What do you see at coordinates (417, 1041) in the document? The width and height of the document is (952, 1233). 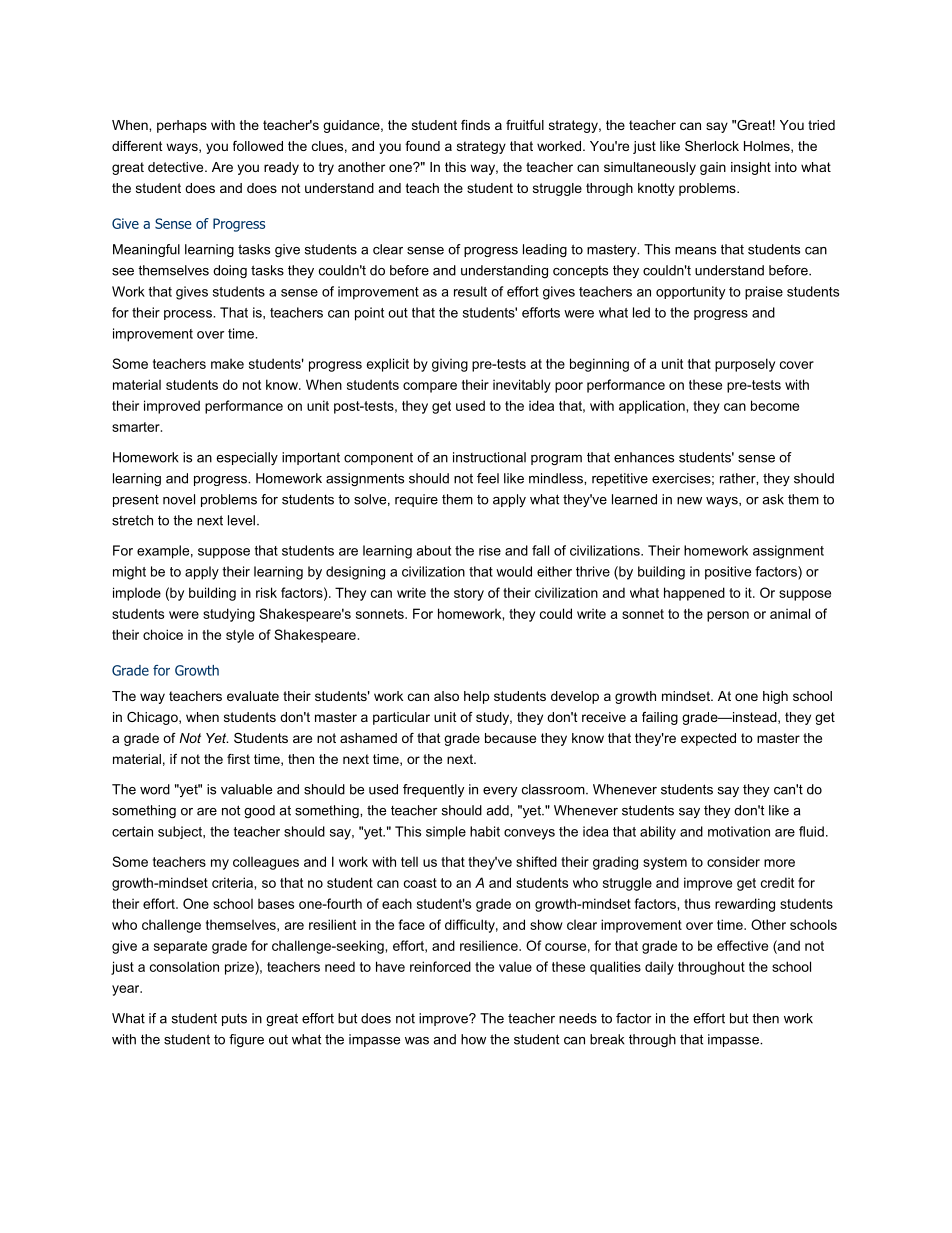 I see `was` at bounding box center [417, 1041].
